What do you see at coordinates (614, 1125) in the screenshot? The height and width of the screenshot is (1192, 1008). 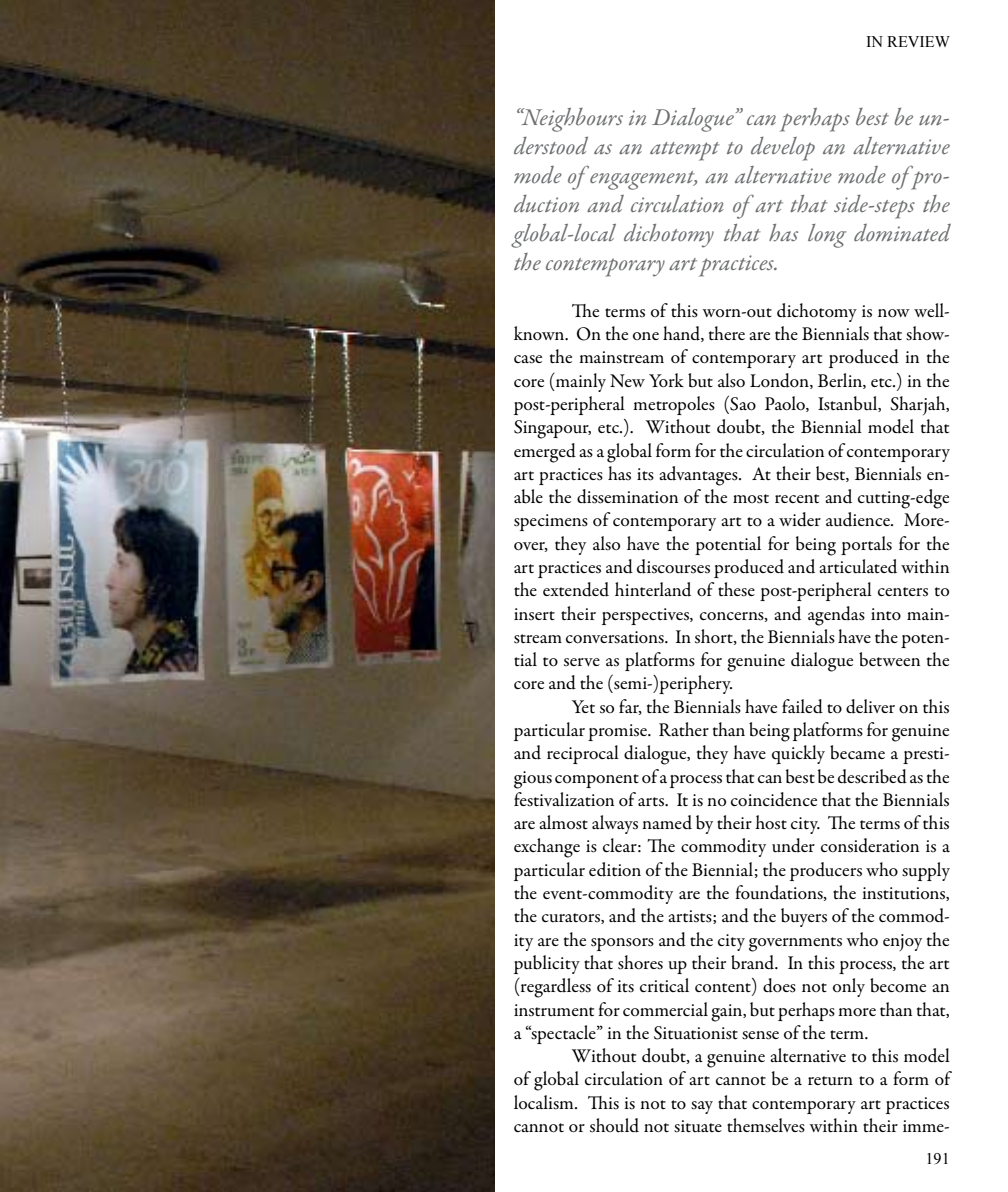 I see `should` at bounding box center [614, 1125].
